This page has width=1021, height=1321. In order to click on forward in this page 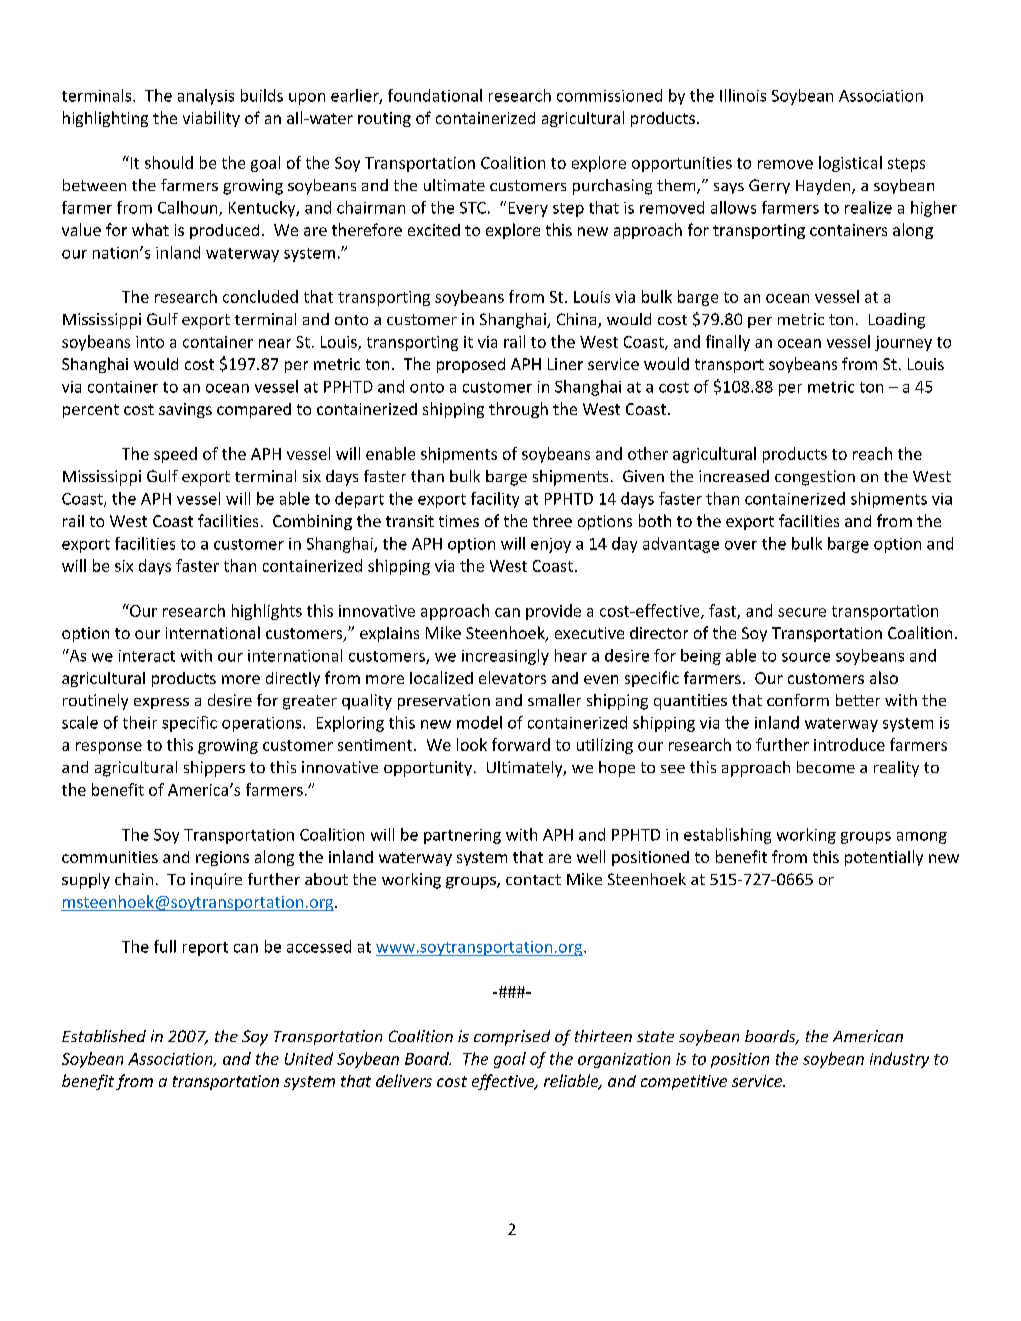, I will do `click(521, 744)`.
